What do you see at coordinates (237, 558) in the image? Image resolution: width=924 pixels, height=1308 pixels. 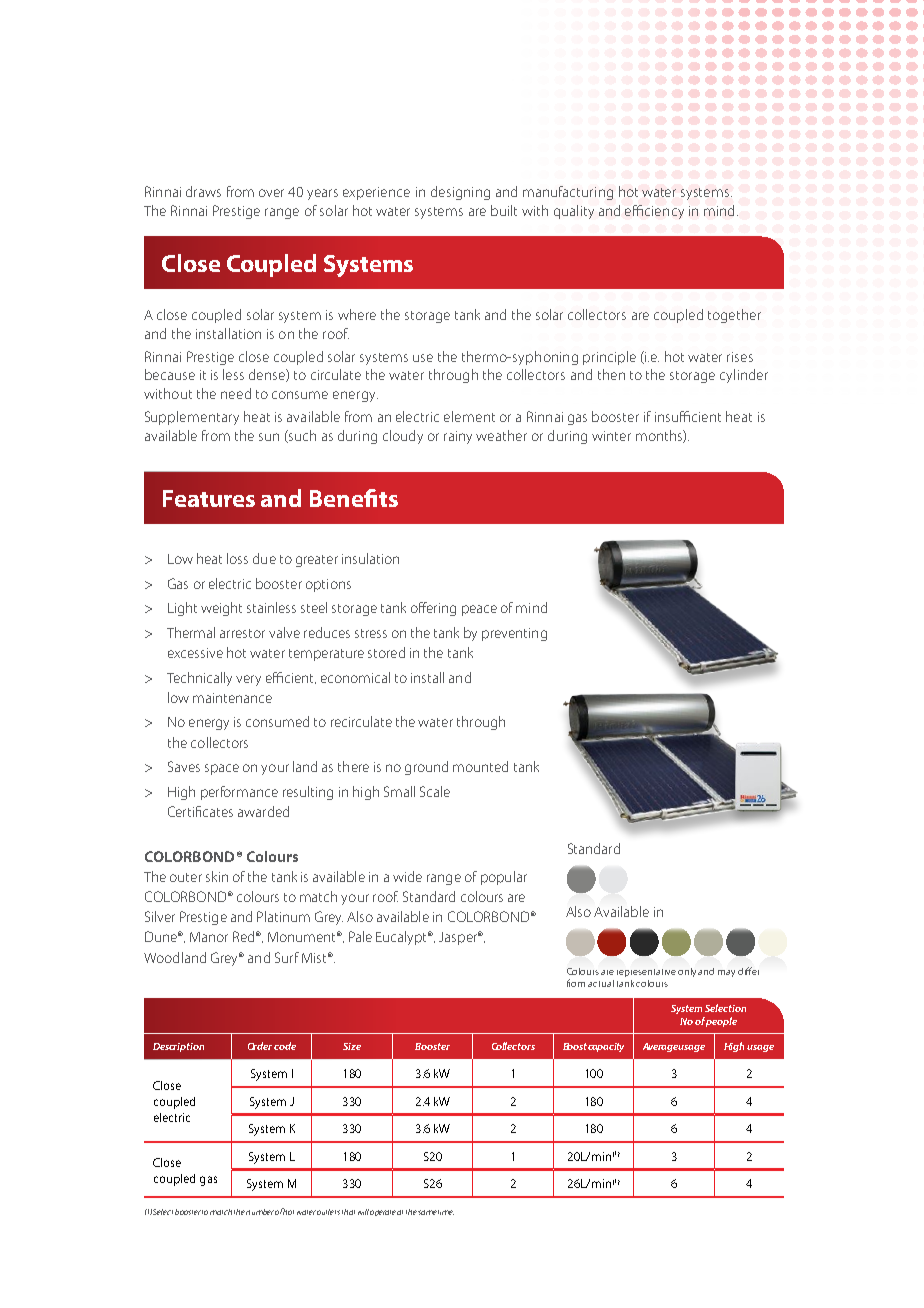 I see `loss` at bounding box center [237, 558].
